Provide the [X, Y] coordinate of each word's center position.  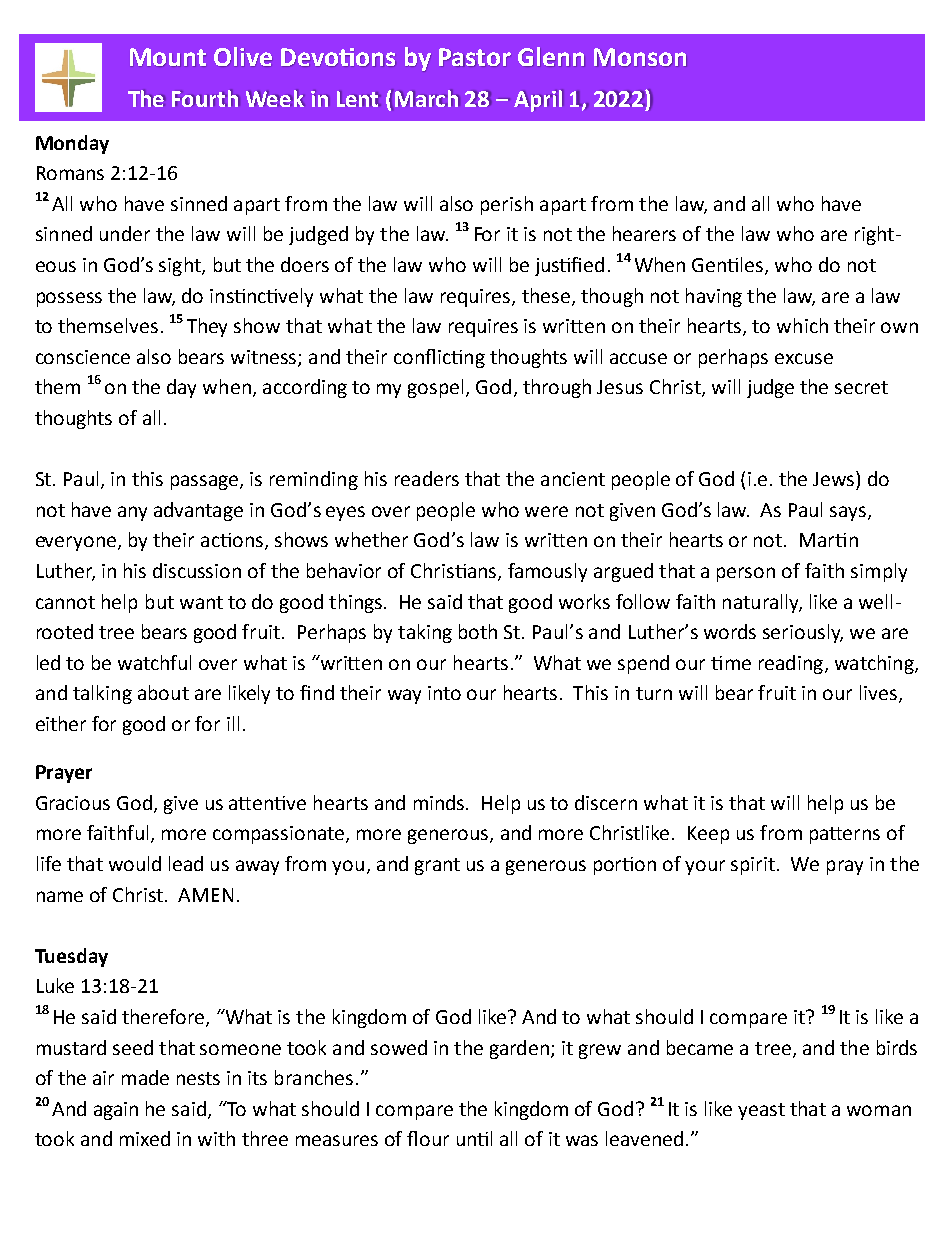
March [427, 98]
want [201, 602]
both [478, 631]
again [116, 1111]
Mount [168, 57]
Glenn [551, 57]
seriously [803, 633]
